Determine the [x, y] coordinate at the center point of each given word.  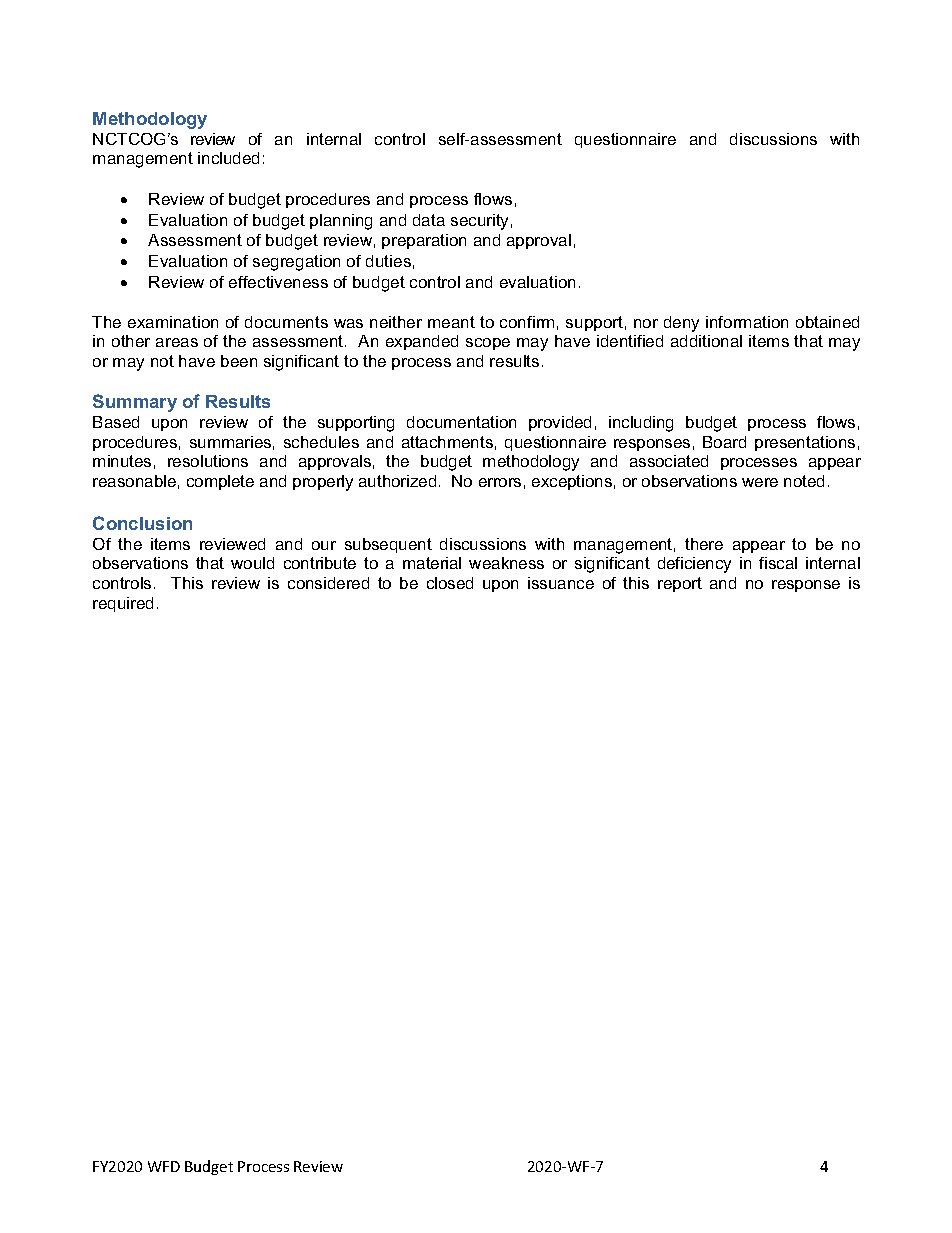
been [239, 361]
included [228, 158]
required [123, 604]
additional [706, 341]
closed [450, 583]
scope [488, 344]
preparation [424, 241]
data [429, 220]
